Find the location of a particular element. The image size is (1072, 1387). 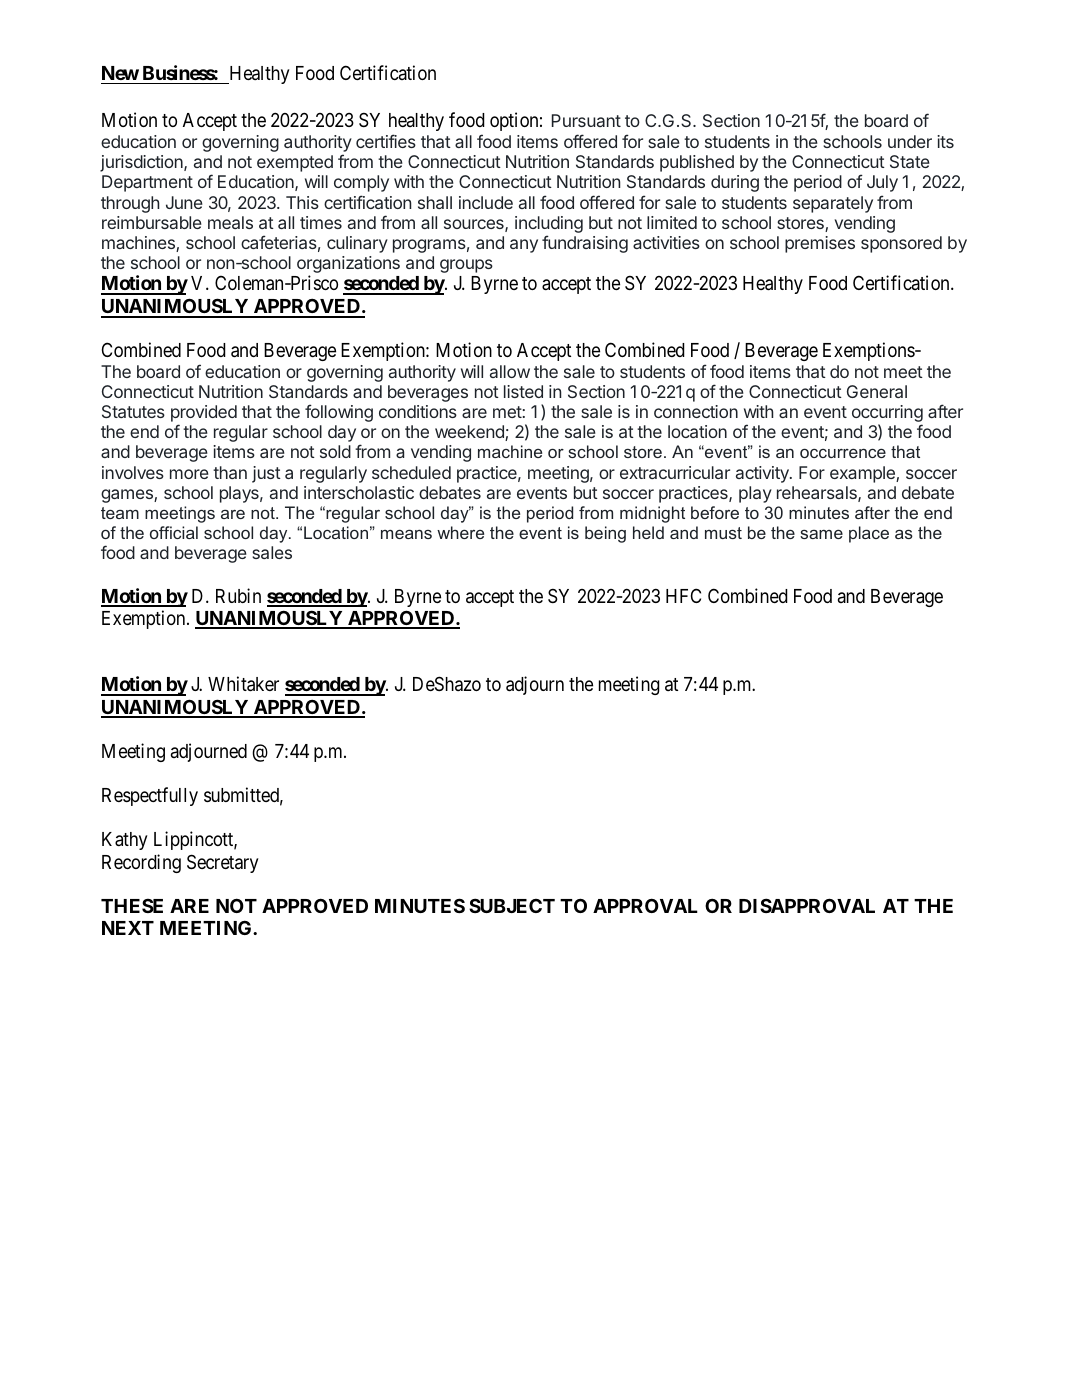

HFC is located at coordinates (683, 595).
